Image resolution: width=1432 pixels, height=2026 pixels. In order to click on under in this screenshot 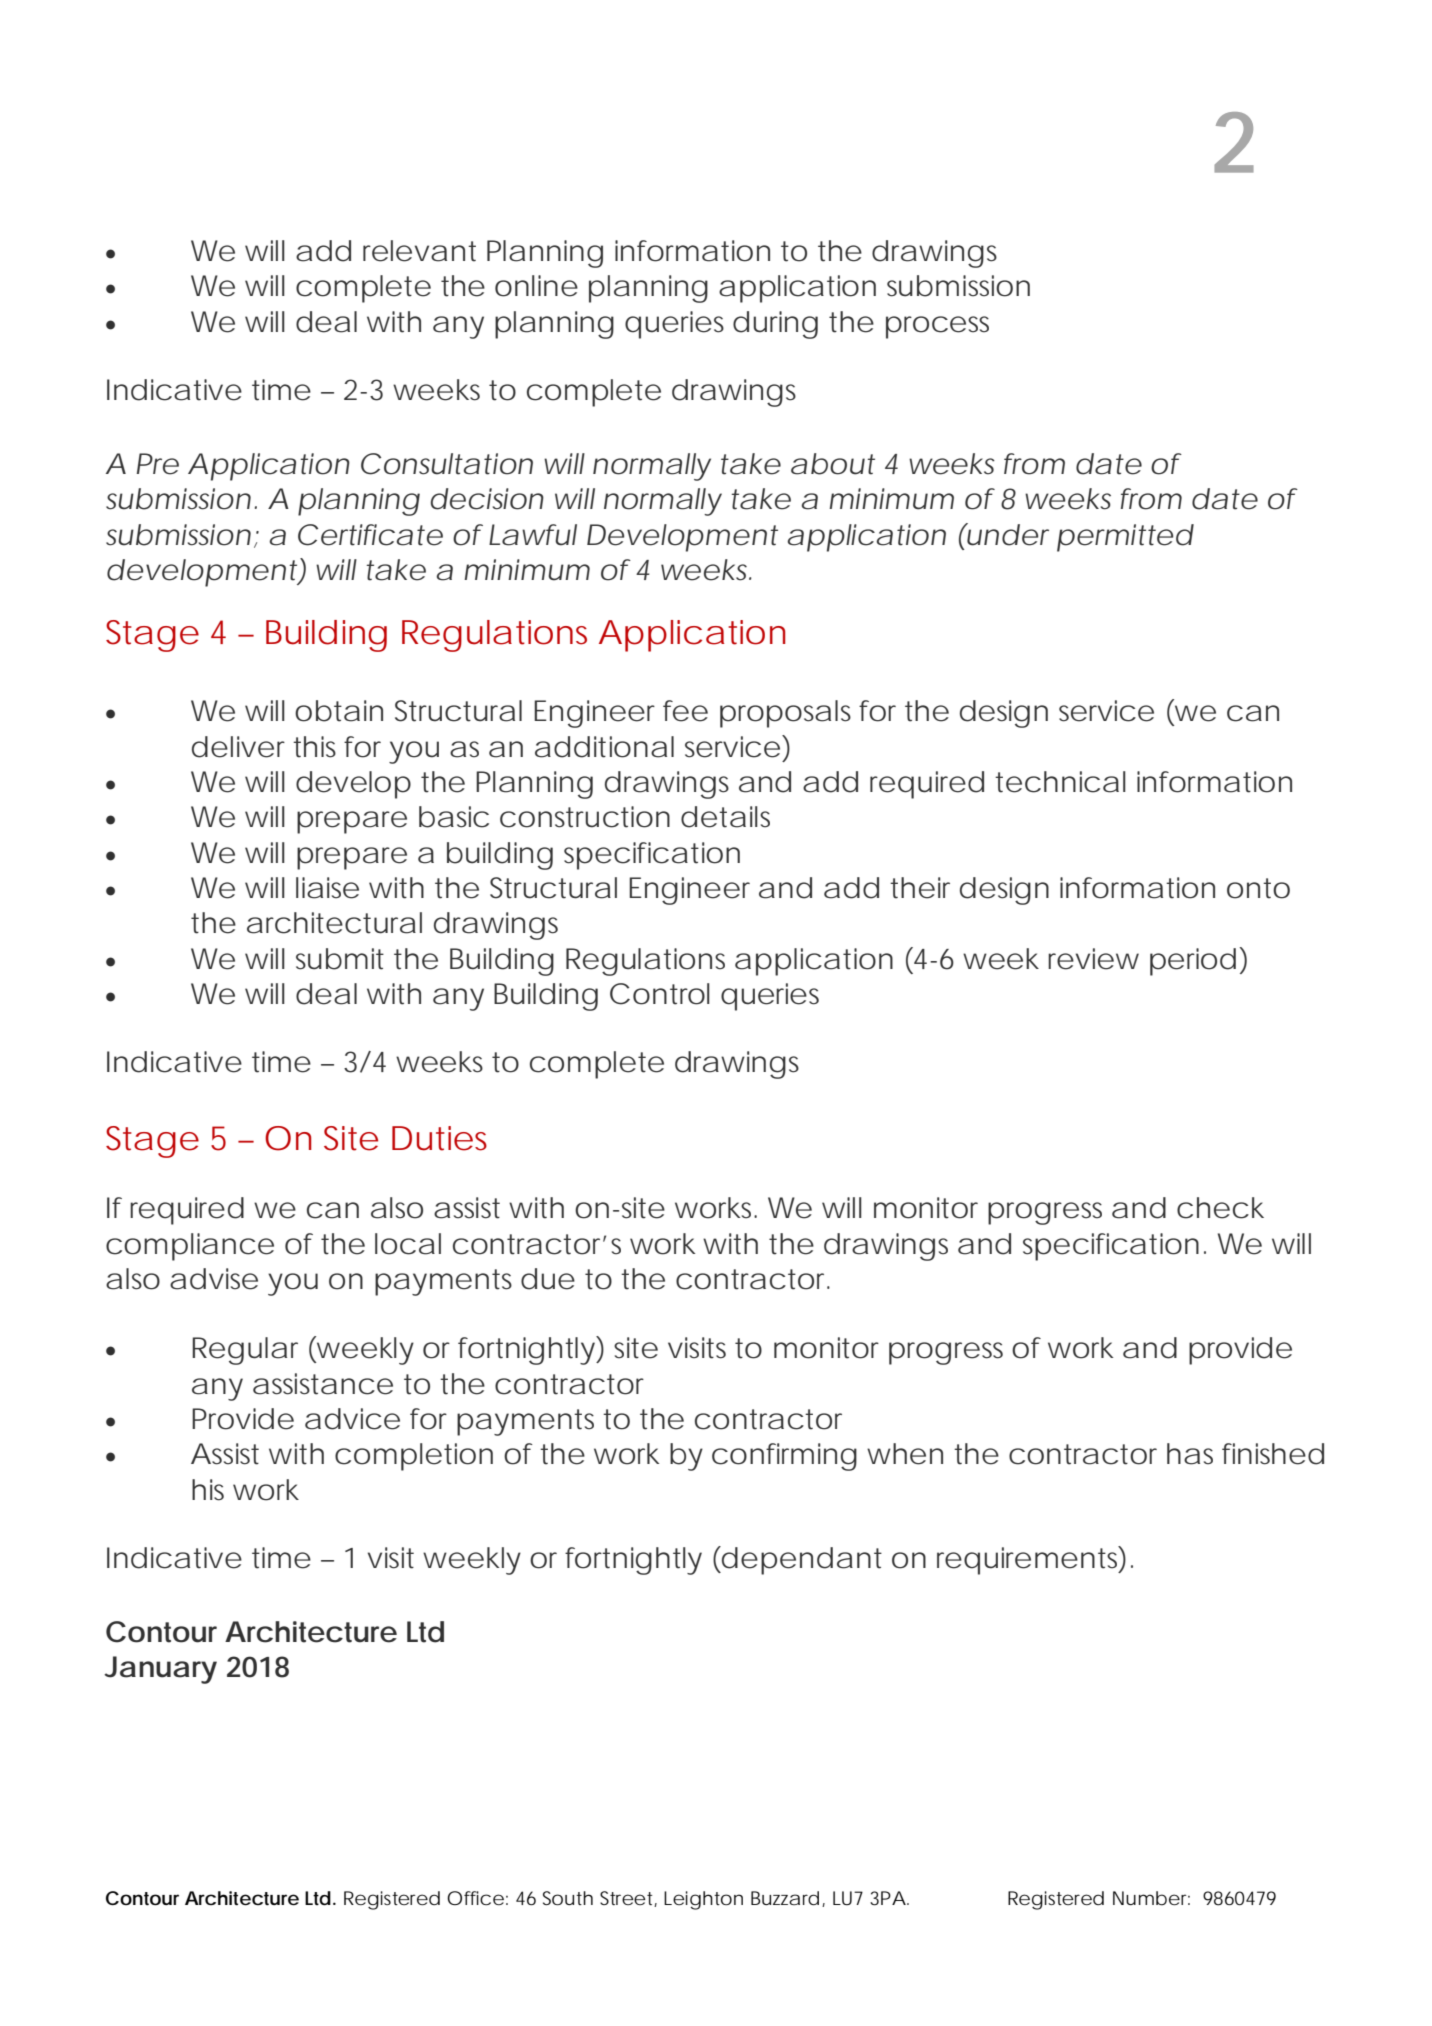, I will do `click(1006, 534)`.
